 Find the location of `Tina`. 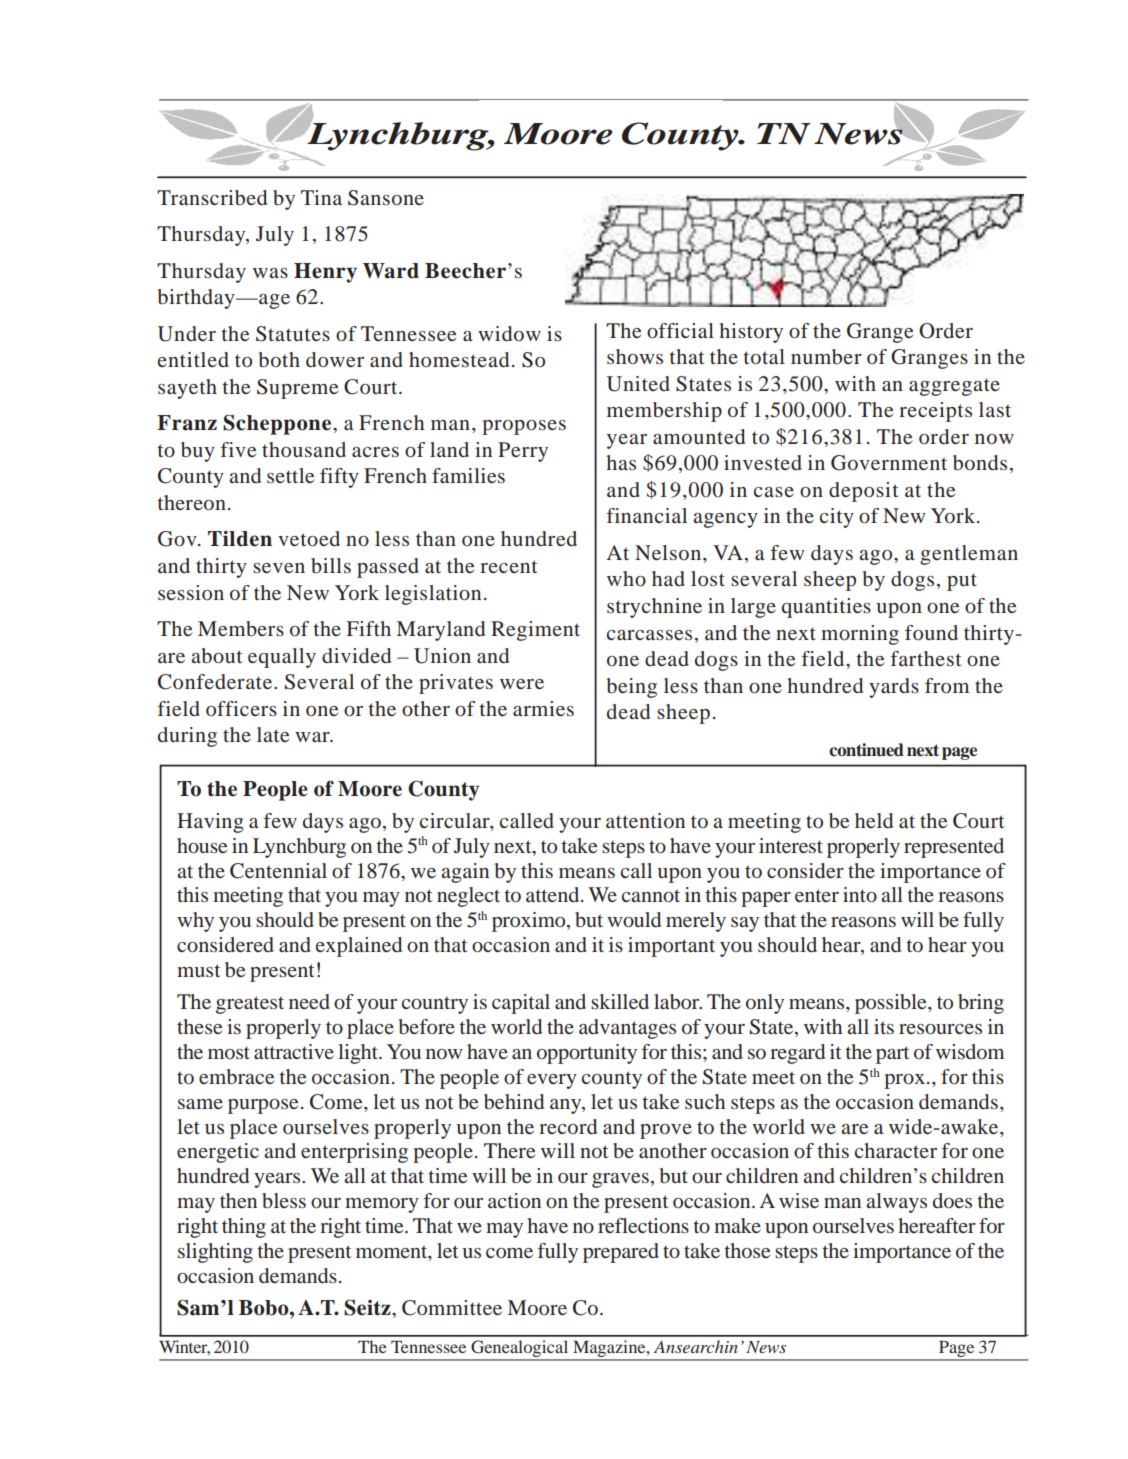

Tina is located at coordinates (321, 197).
